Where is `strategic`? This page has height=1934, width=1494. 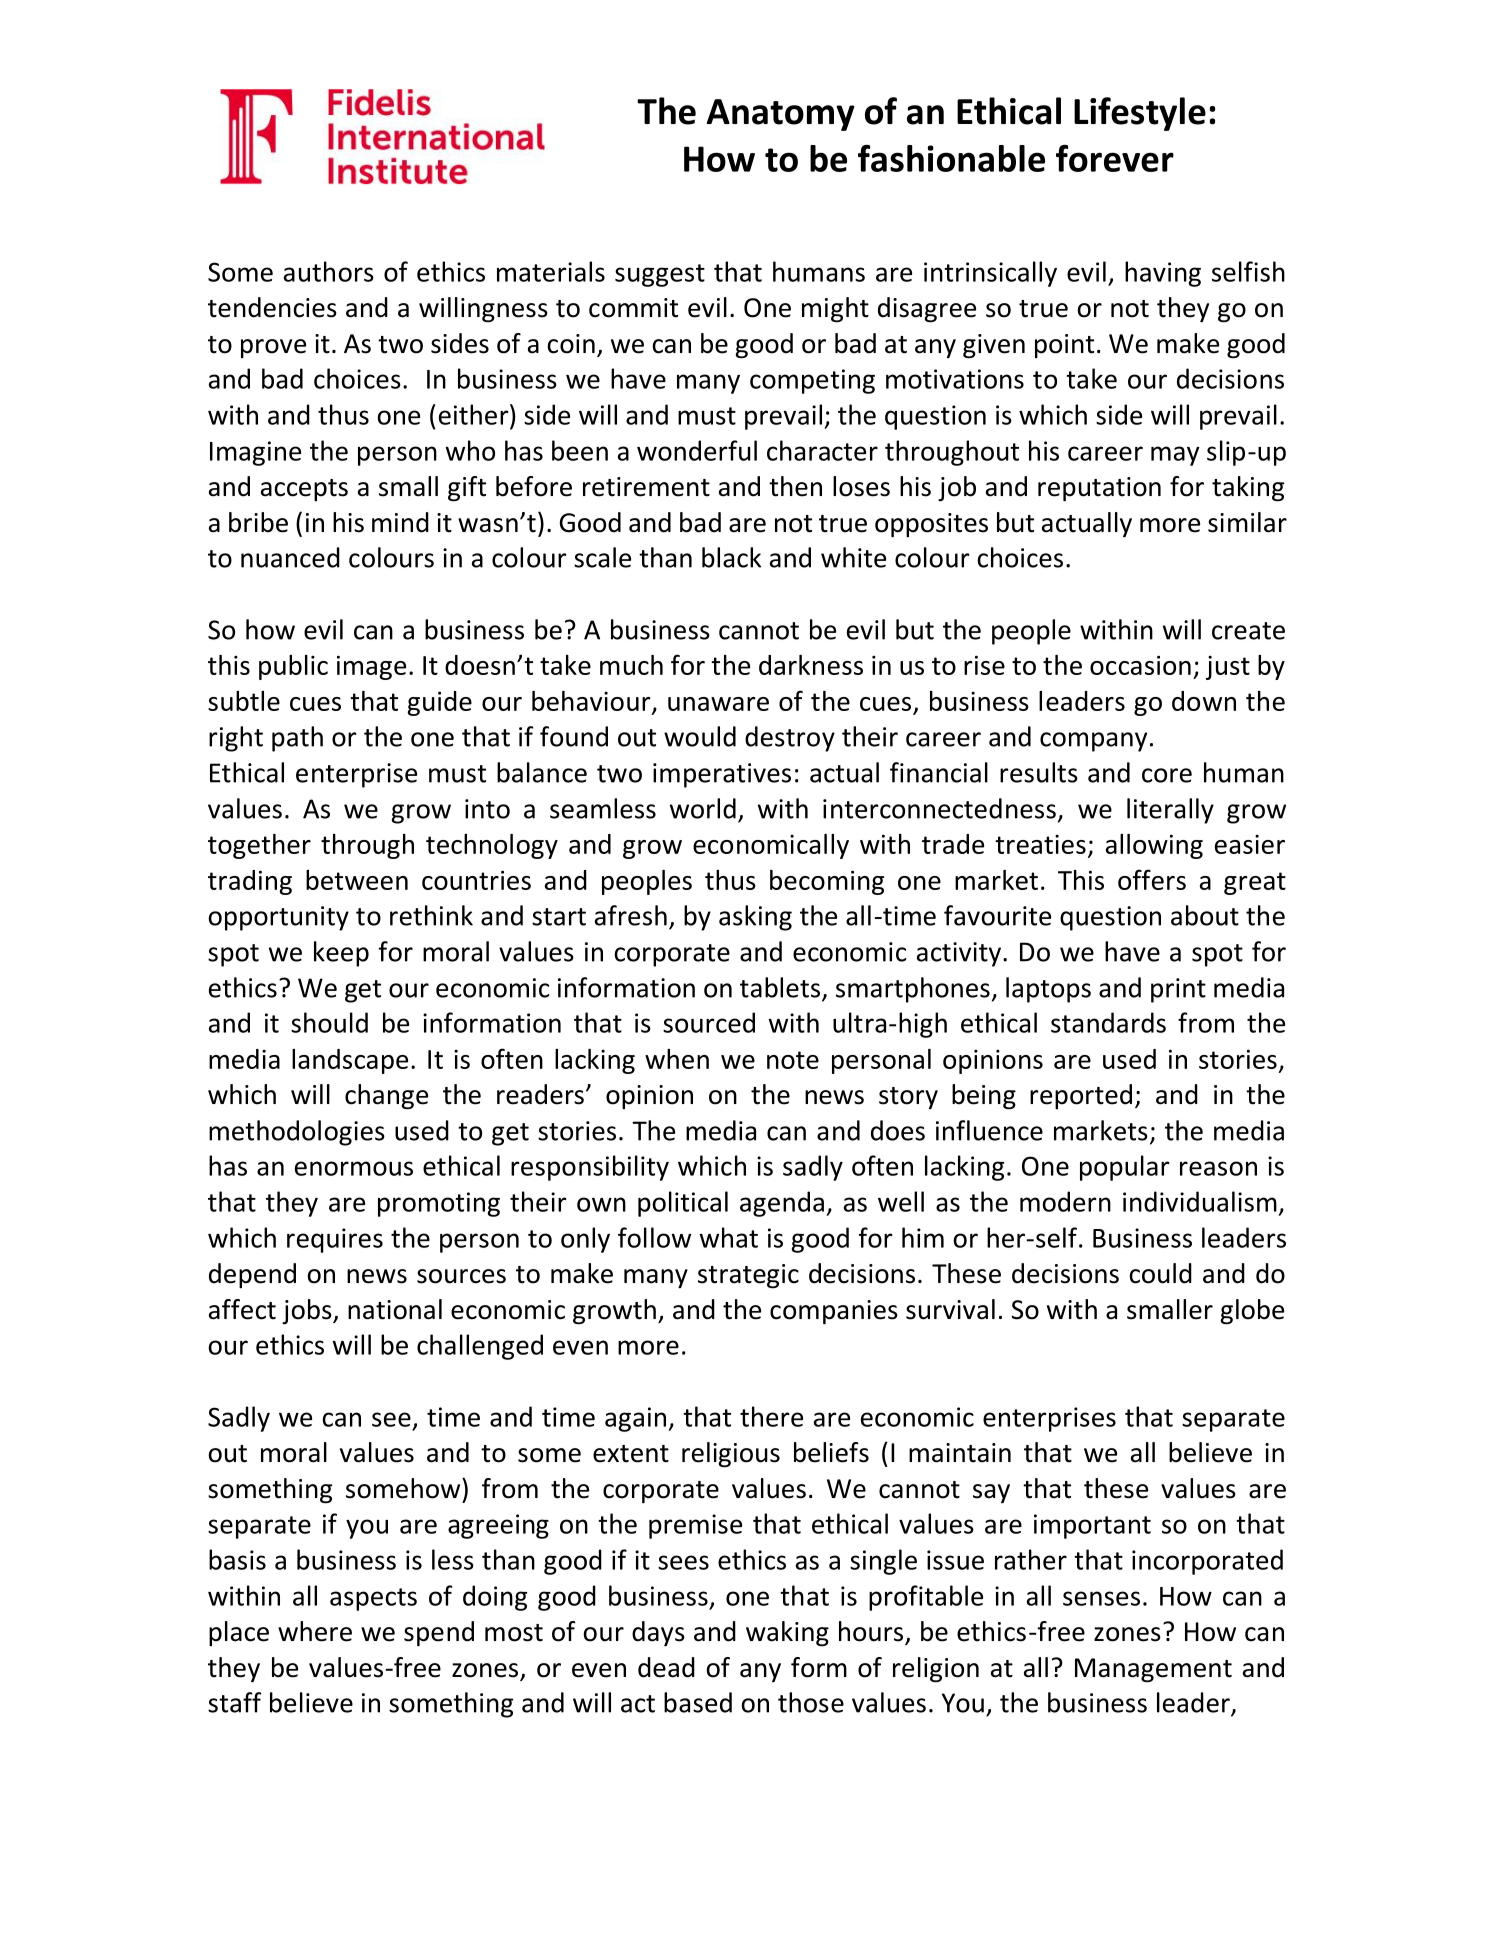
strategic is located at coordinates (748, 1276).
